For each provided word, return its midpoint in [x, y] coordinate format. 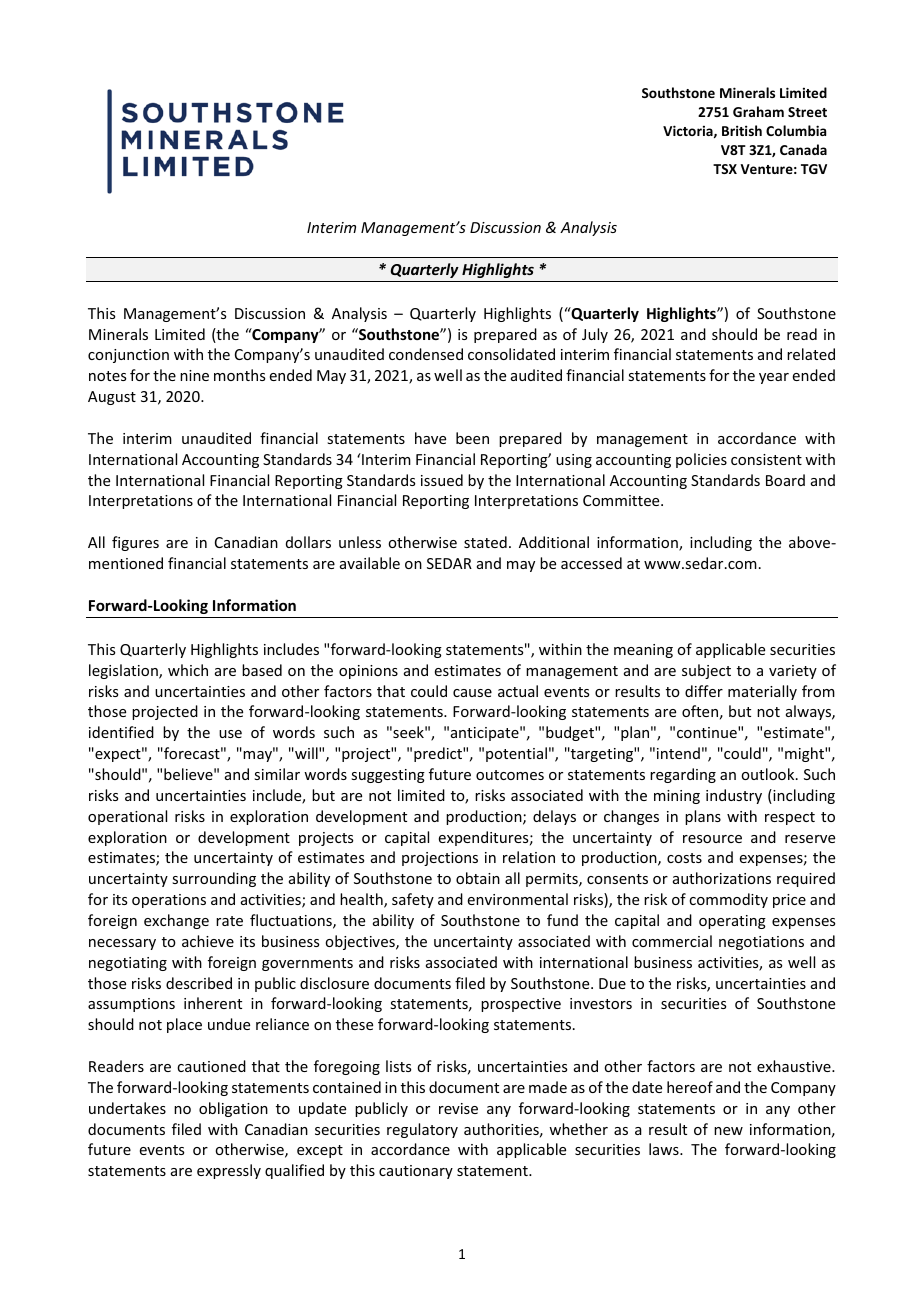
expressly [229, 1171]
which [188, 670]
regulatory [422, 1130]
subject [706, 671]
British [742, 130]
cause [472, 693]
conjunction [128, 356]
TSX [725, 169]
